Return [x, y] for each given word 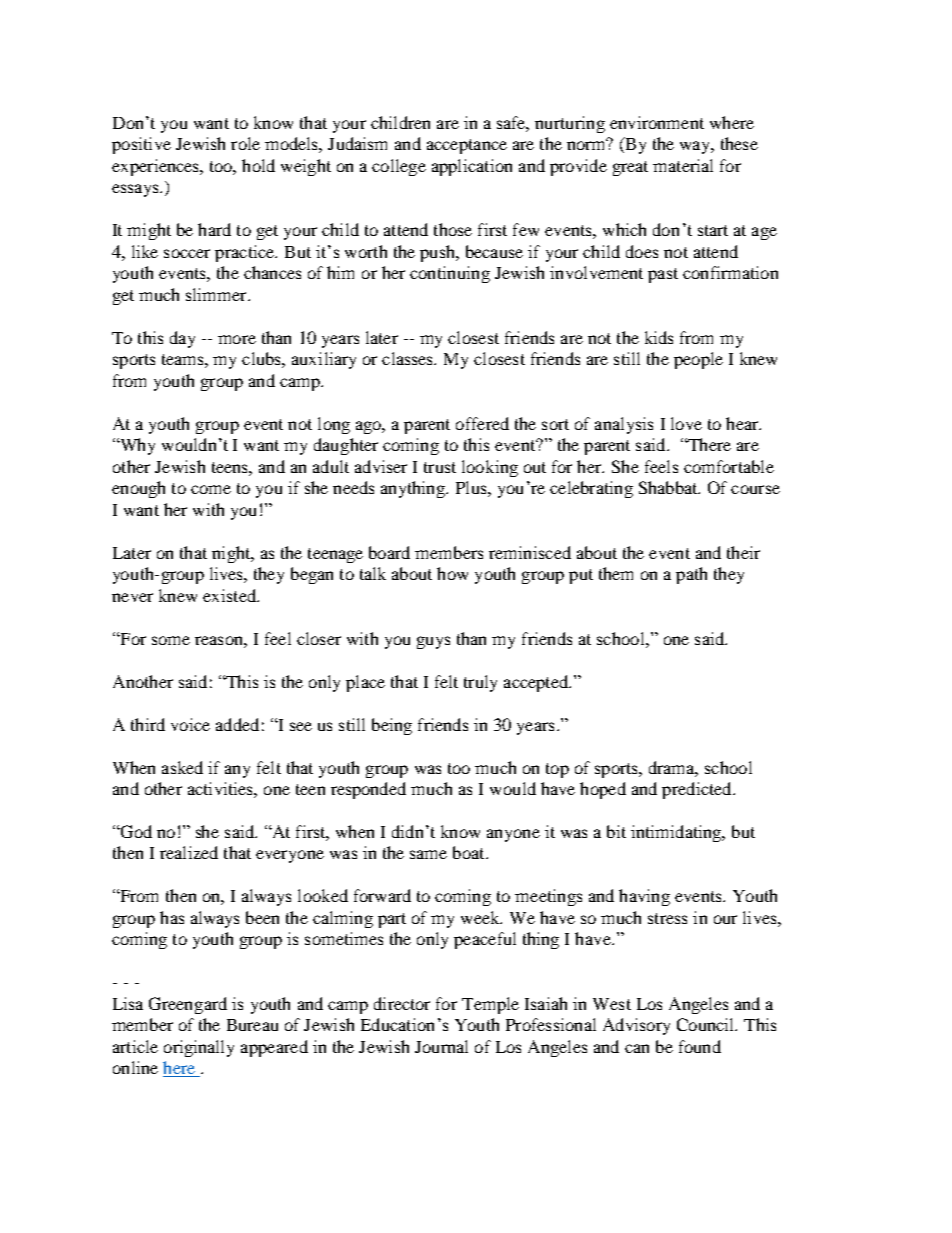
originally [199, 1048]
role [245, 143]
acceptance [467, 146]
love [686, 423]
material [683, 165]
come [211, 489]
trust [440, 467]
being [392, 726]
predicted [698, 790]
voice [190, 724]
